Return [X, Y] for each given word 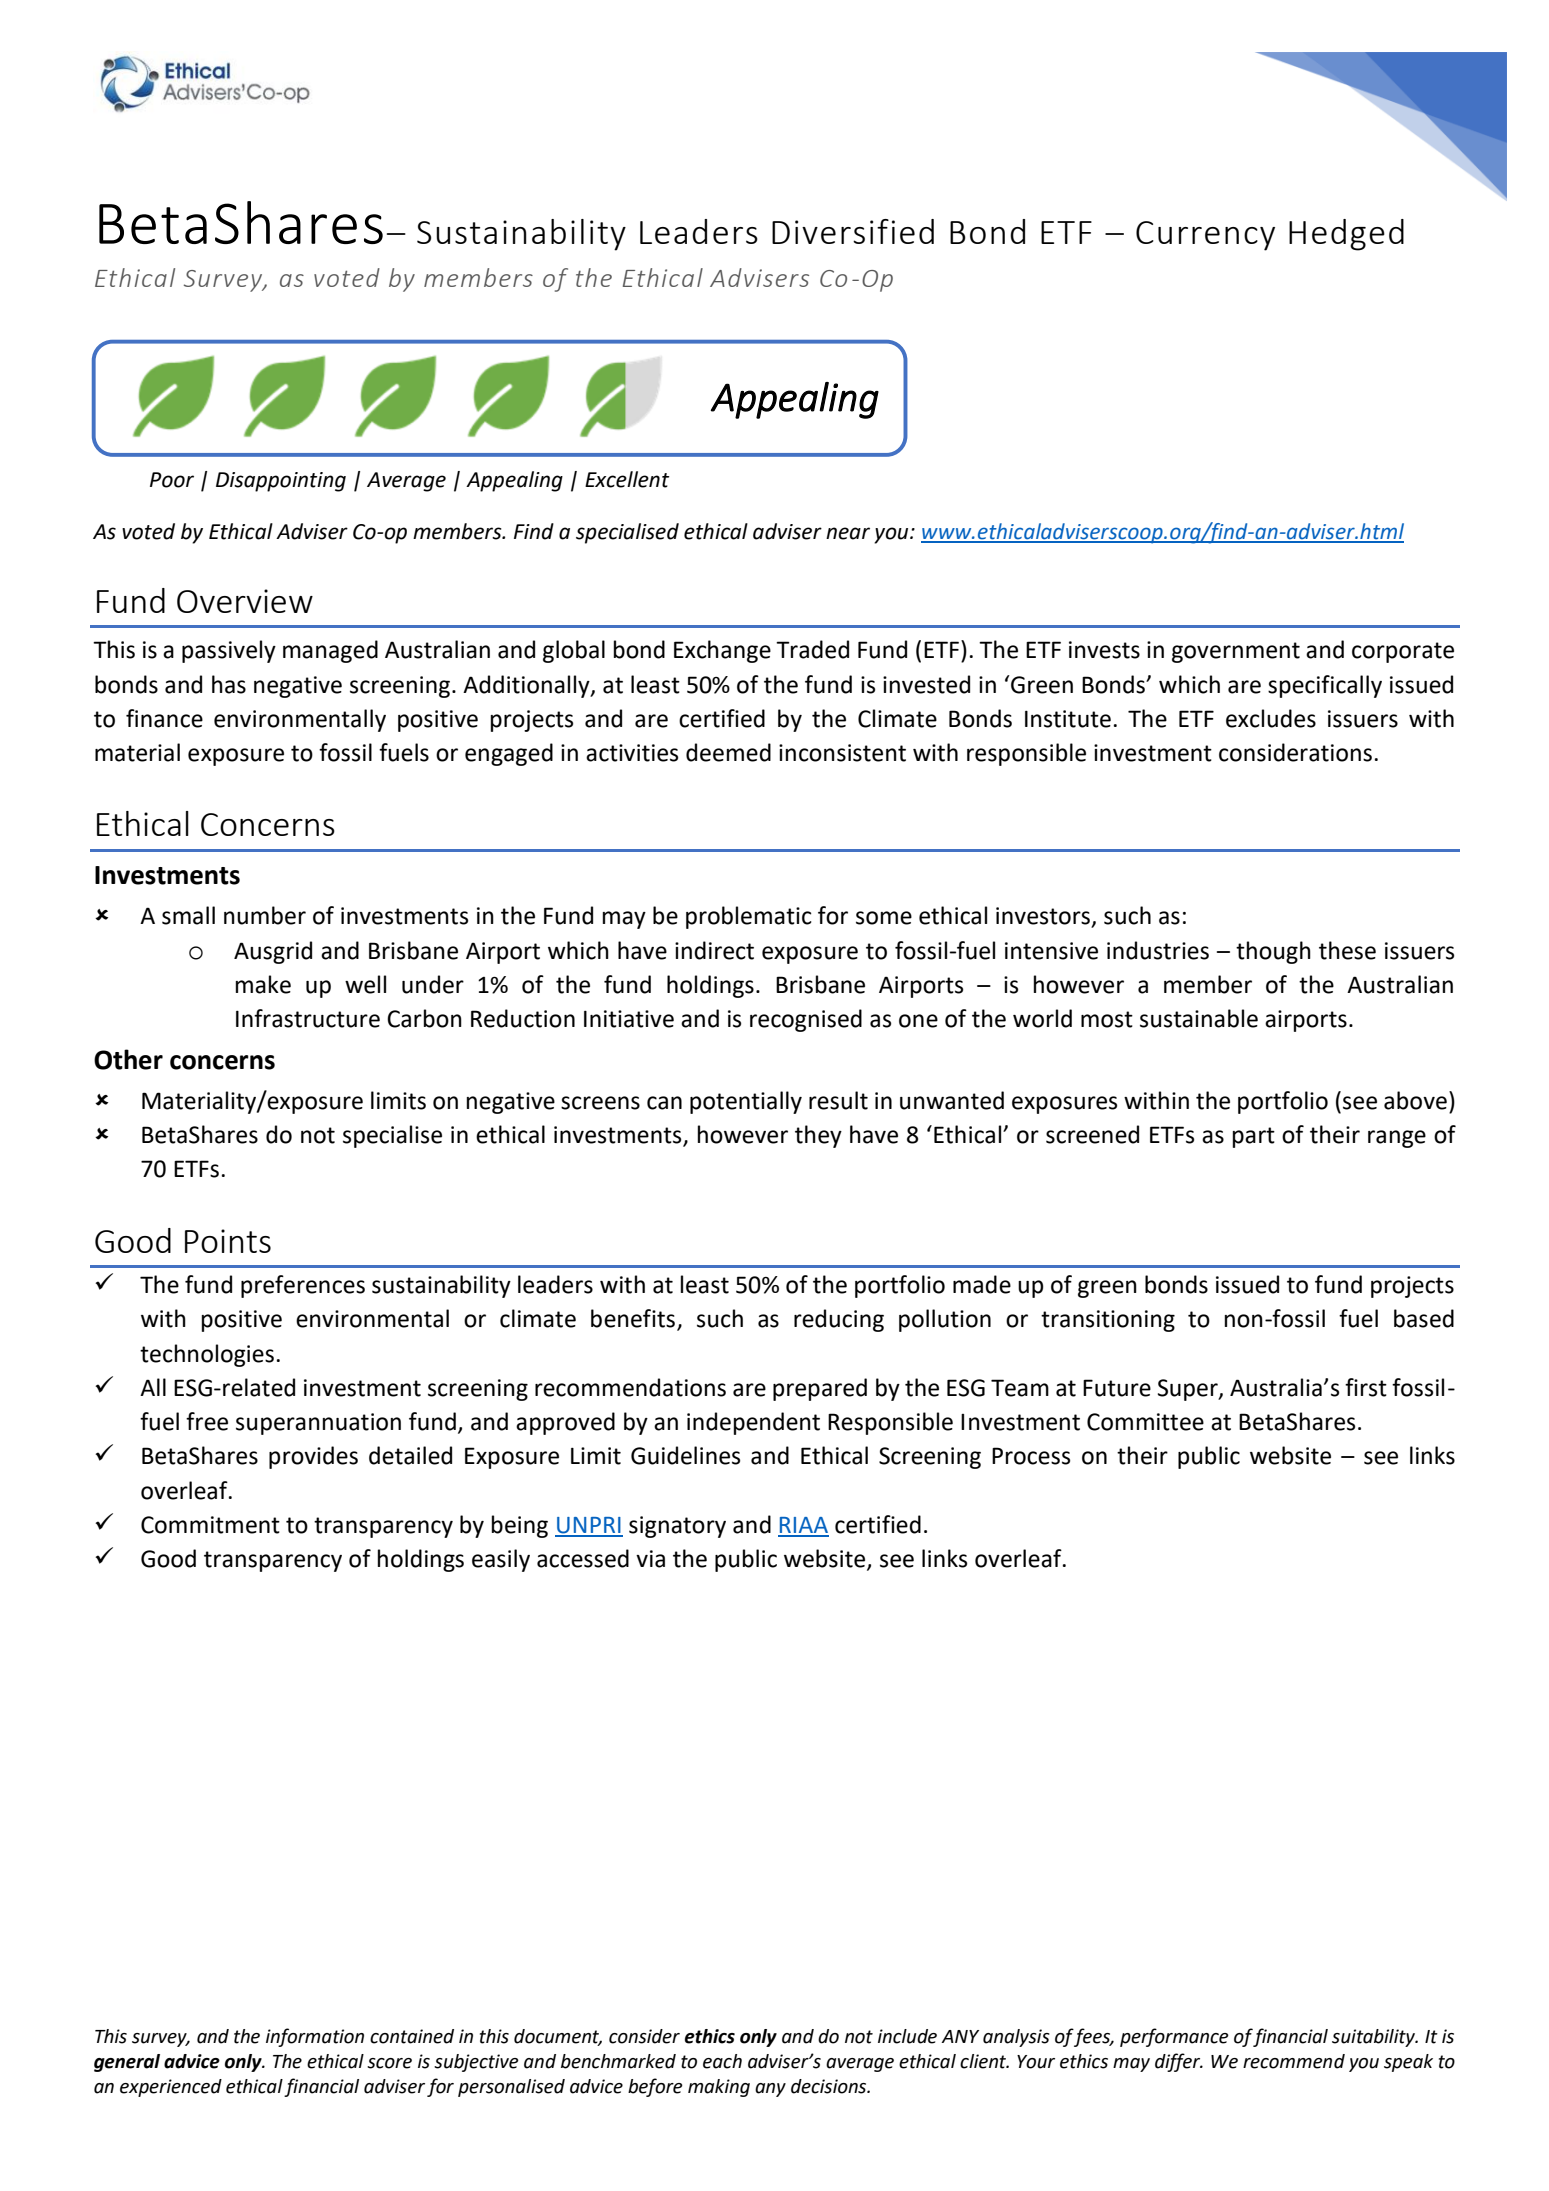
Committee [1145, 1422]
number [265, 915]
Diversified [853, 231]
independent [753, 1423]
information [315, 2037]
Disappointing [281, 482]
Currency [1205, 236]
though [1273, 952]
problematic [749, 917]
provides [313, 1457]
